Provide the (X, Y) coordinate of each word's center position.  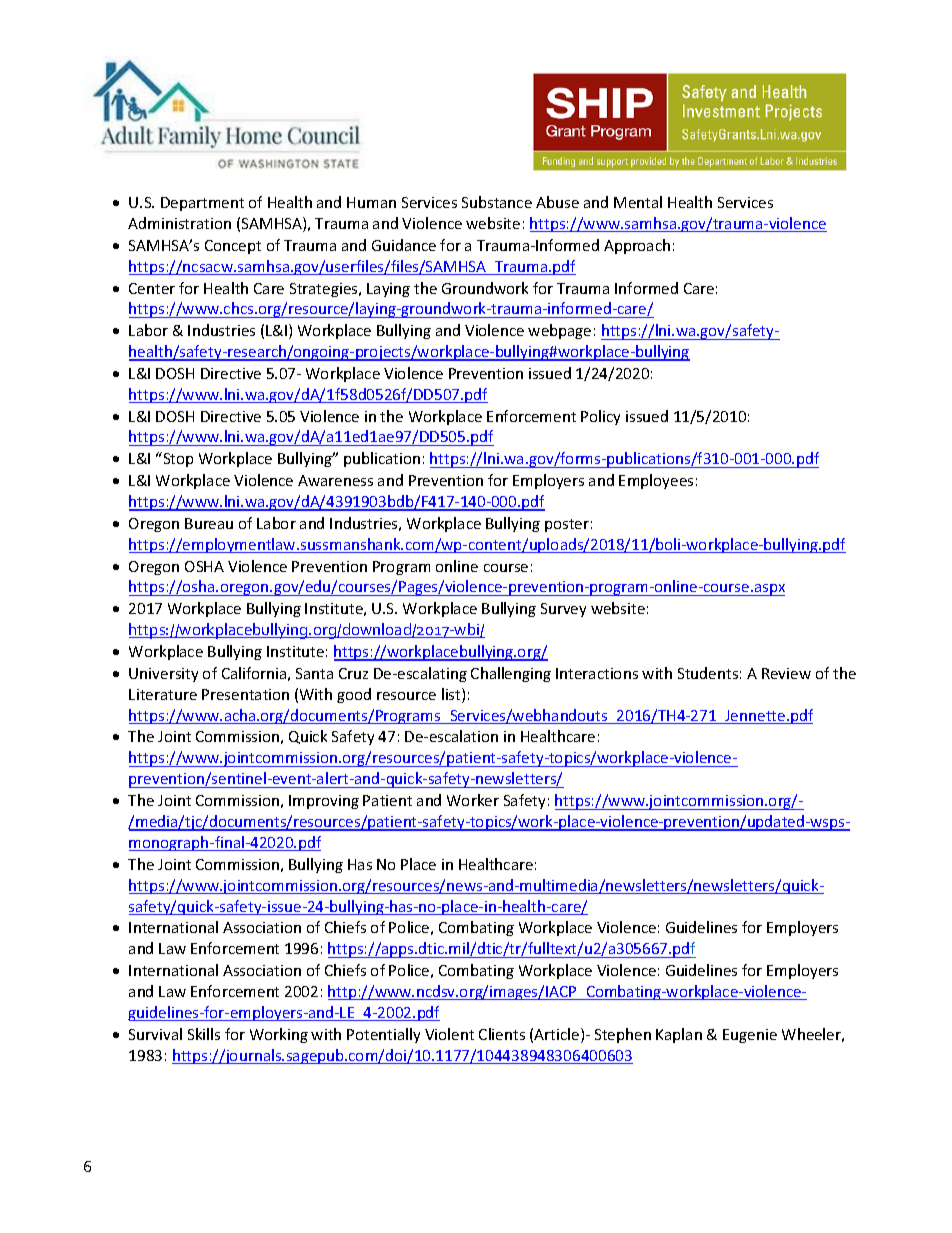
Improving (324, 802)
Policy (600, 417)
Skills (204, 1034)
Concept (233, 247)
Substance (497, 202)
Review (786, 673)
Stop (177, 459)
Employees (656, 481)
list (452, 695)
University (163, 675)
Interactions (597, 673)
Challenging (511, 674)
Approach (637, 246)
